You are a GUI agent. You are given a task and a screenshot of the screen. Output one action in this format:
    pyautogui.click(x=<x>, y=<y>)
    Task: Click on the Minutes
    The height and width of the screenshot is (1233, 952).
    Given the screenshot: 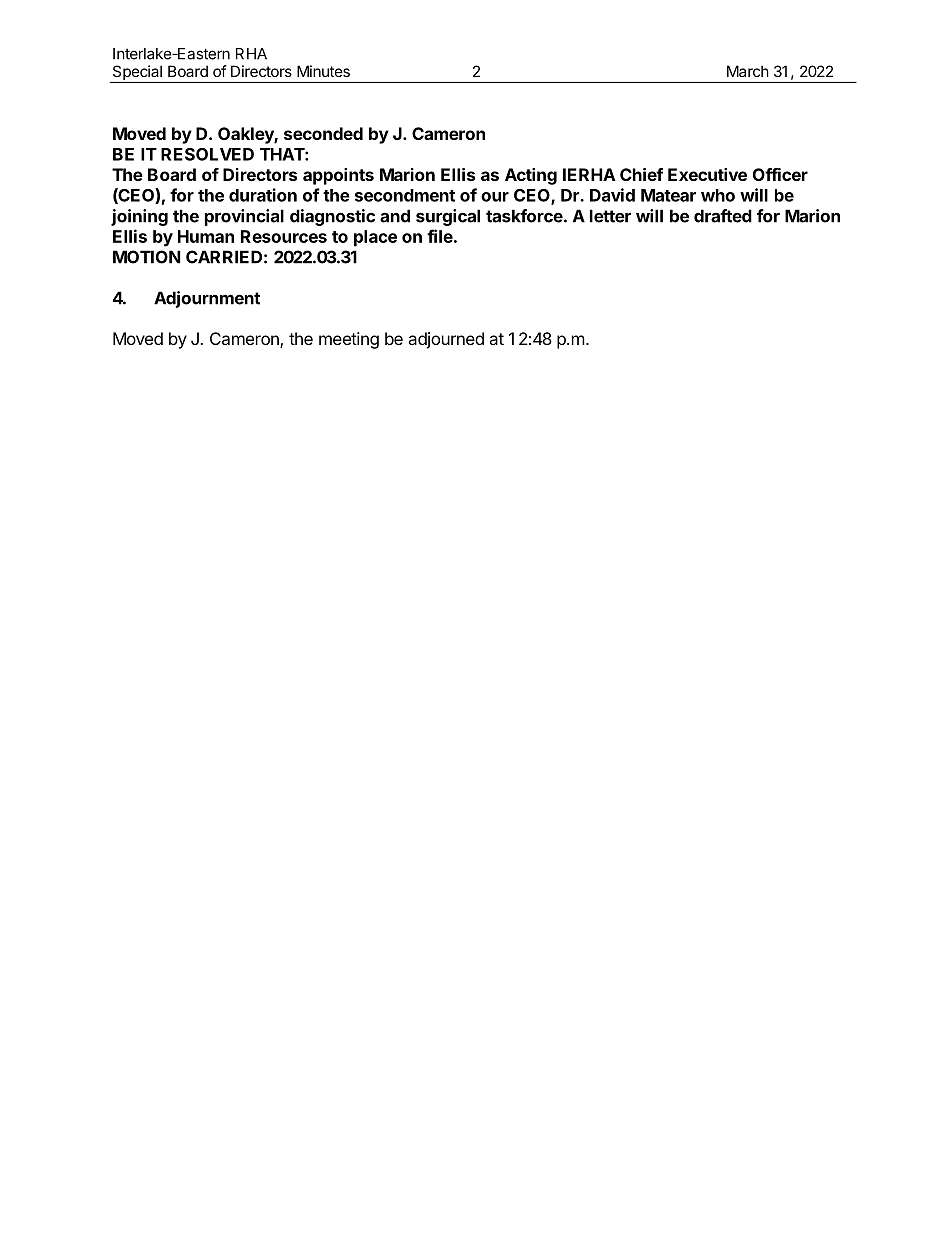 What is the action you would take?
    pyautogui.click(x=323, y=71)
